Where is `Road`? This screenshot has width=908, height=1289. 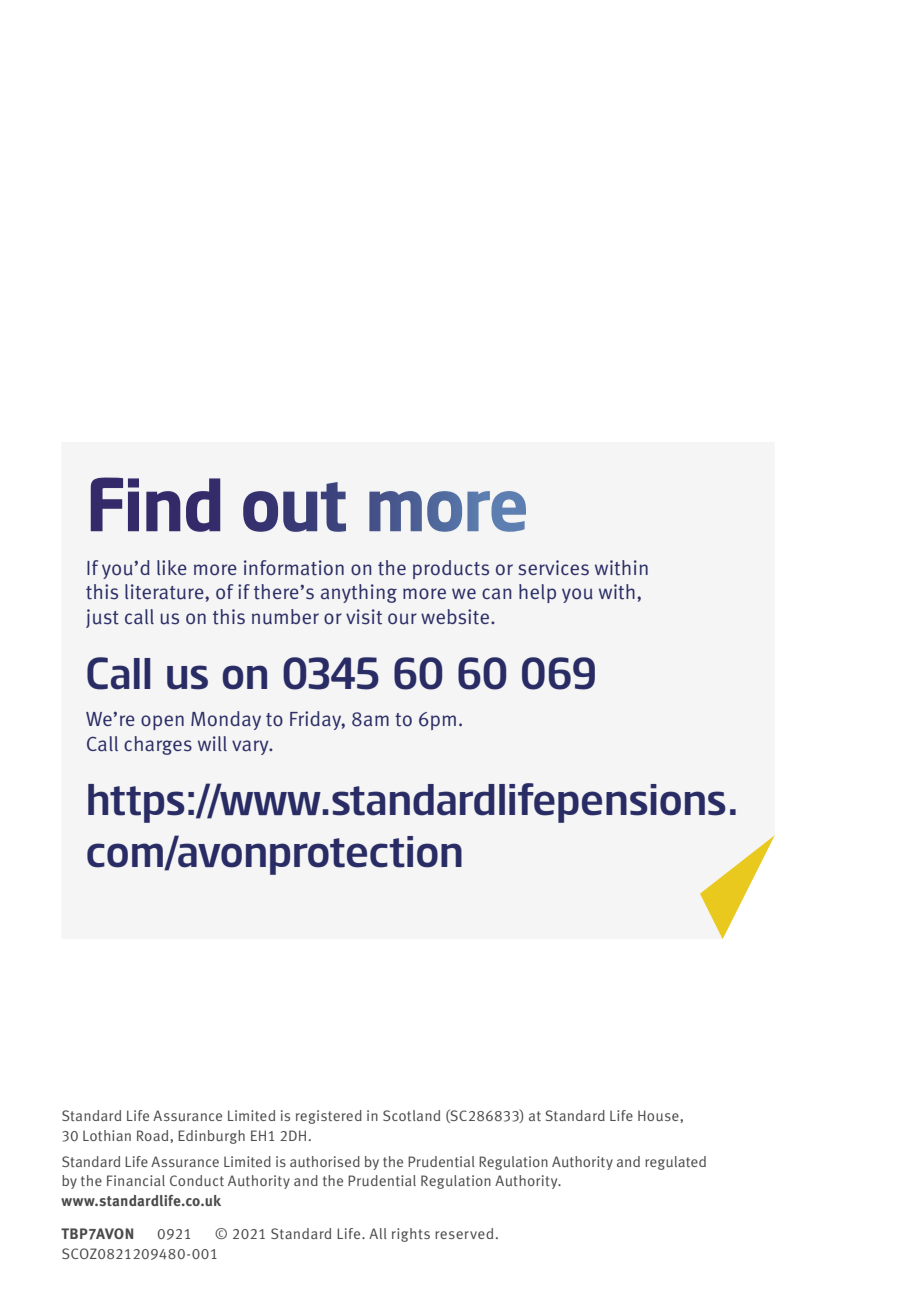
Road is located at coordinates (154, 1135).
